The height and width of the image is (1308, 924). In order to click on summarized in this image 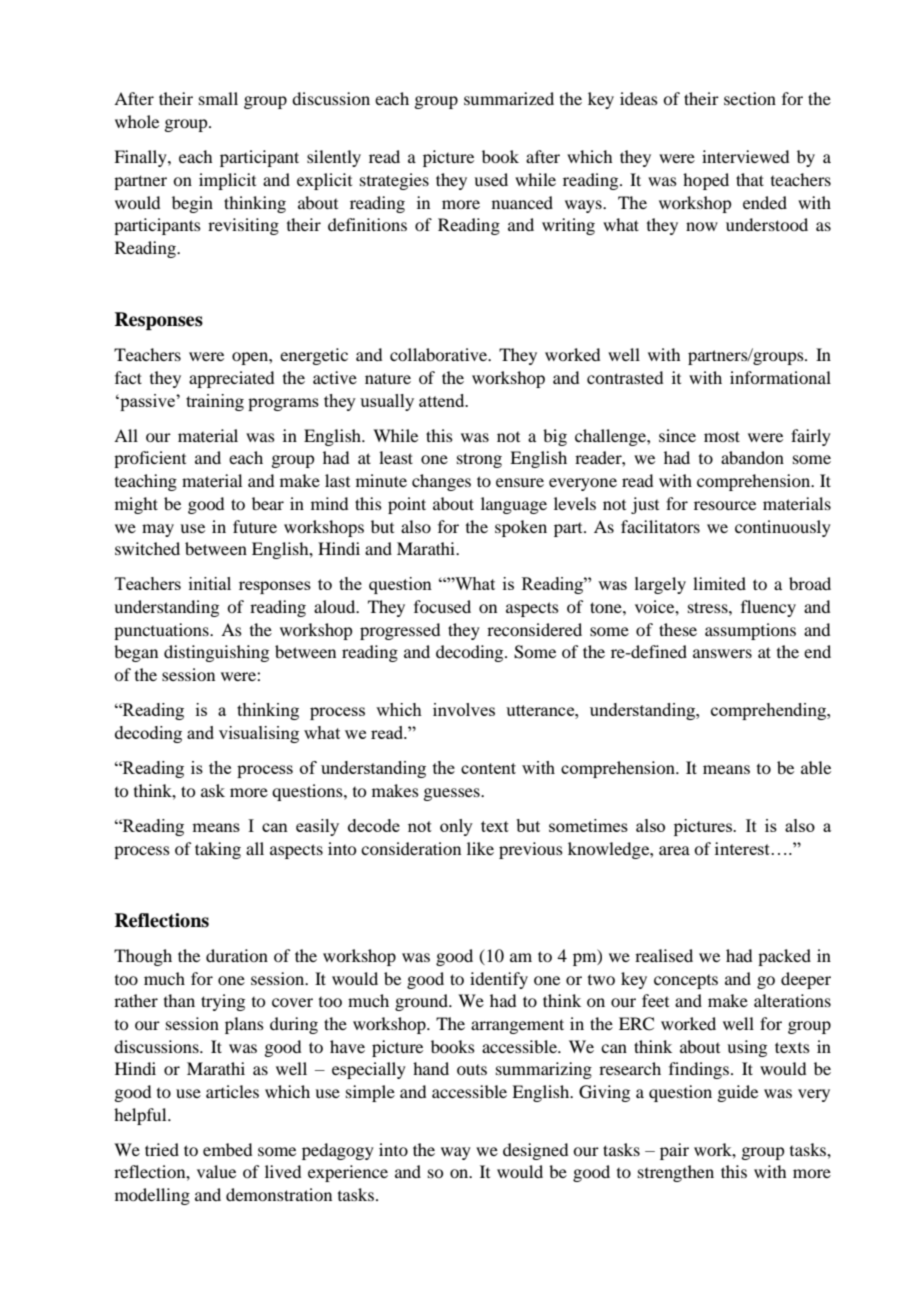, I will do `click(509, 98)`.
